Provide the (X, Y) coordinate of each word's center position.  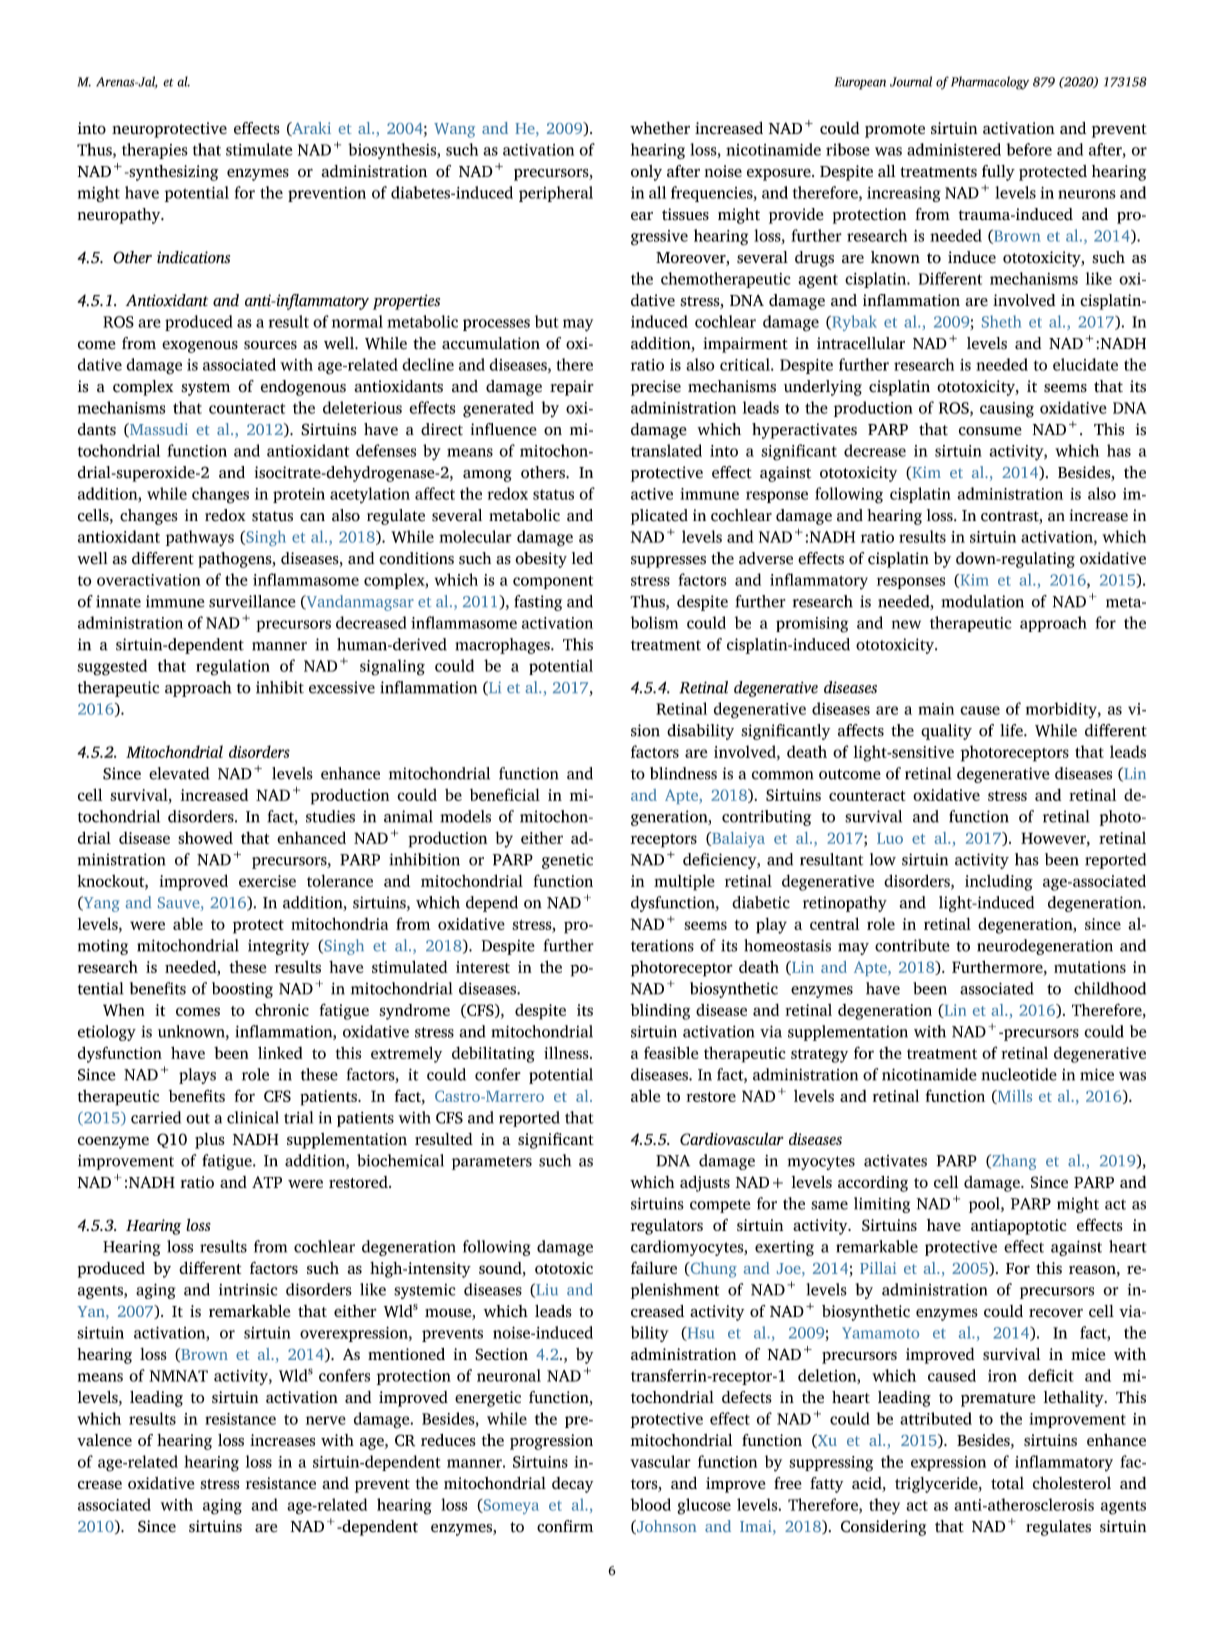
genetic (567, 861)
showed (205, 838)
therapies (155, 151)
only (646, 173)
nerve (326, 1420)
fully (998, 173)
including (999, 882)
